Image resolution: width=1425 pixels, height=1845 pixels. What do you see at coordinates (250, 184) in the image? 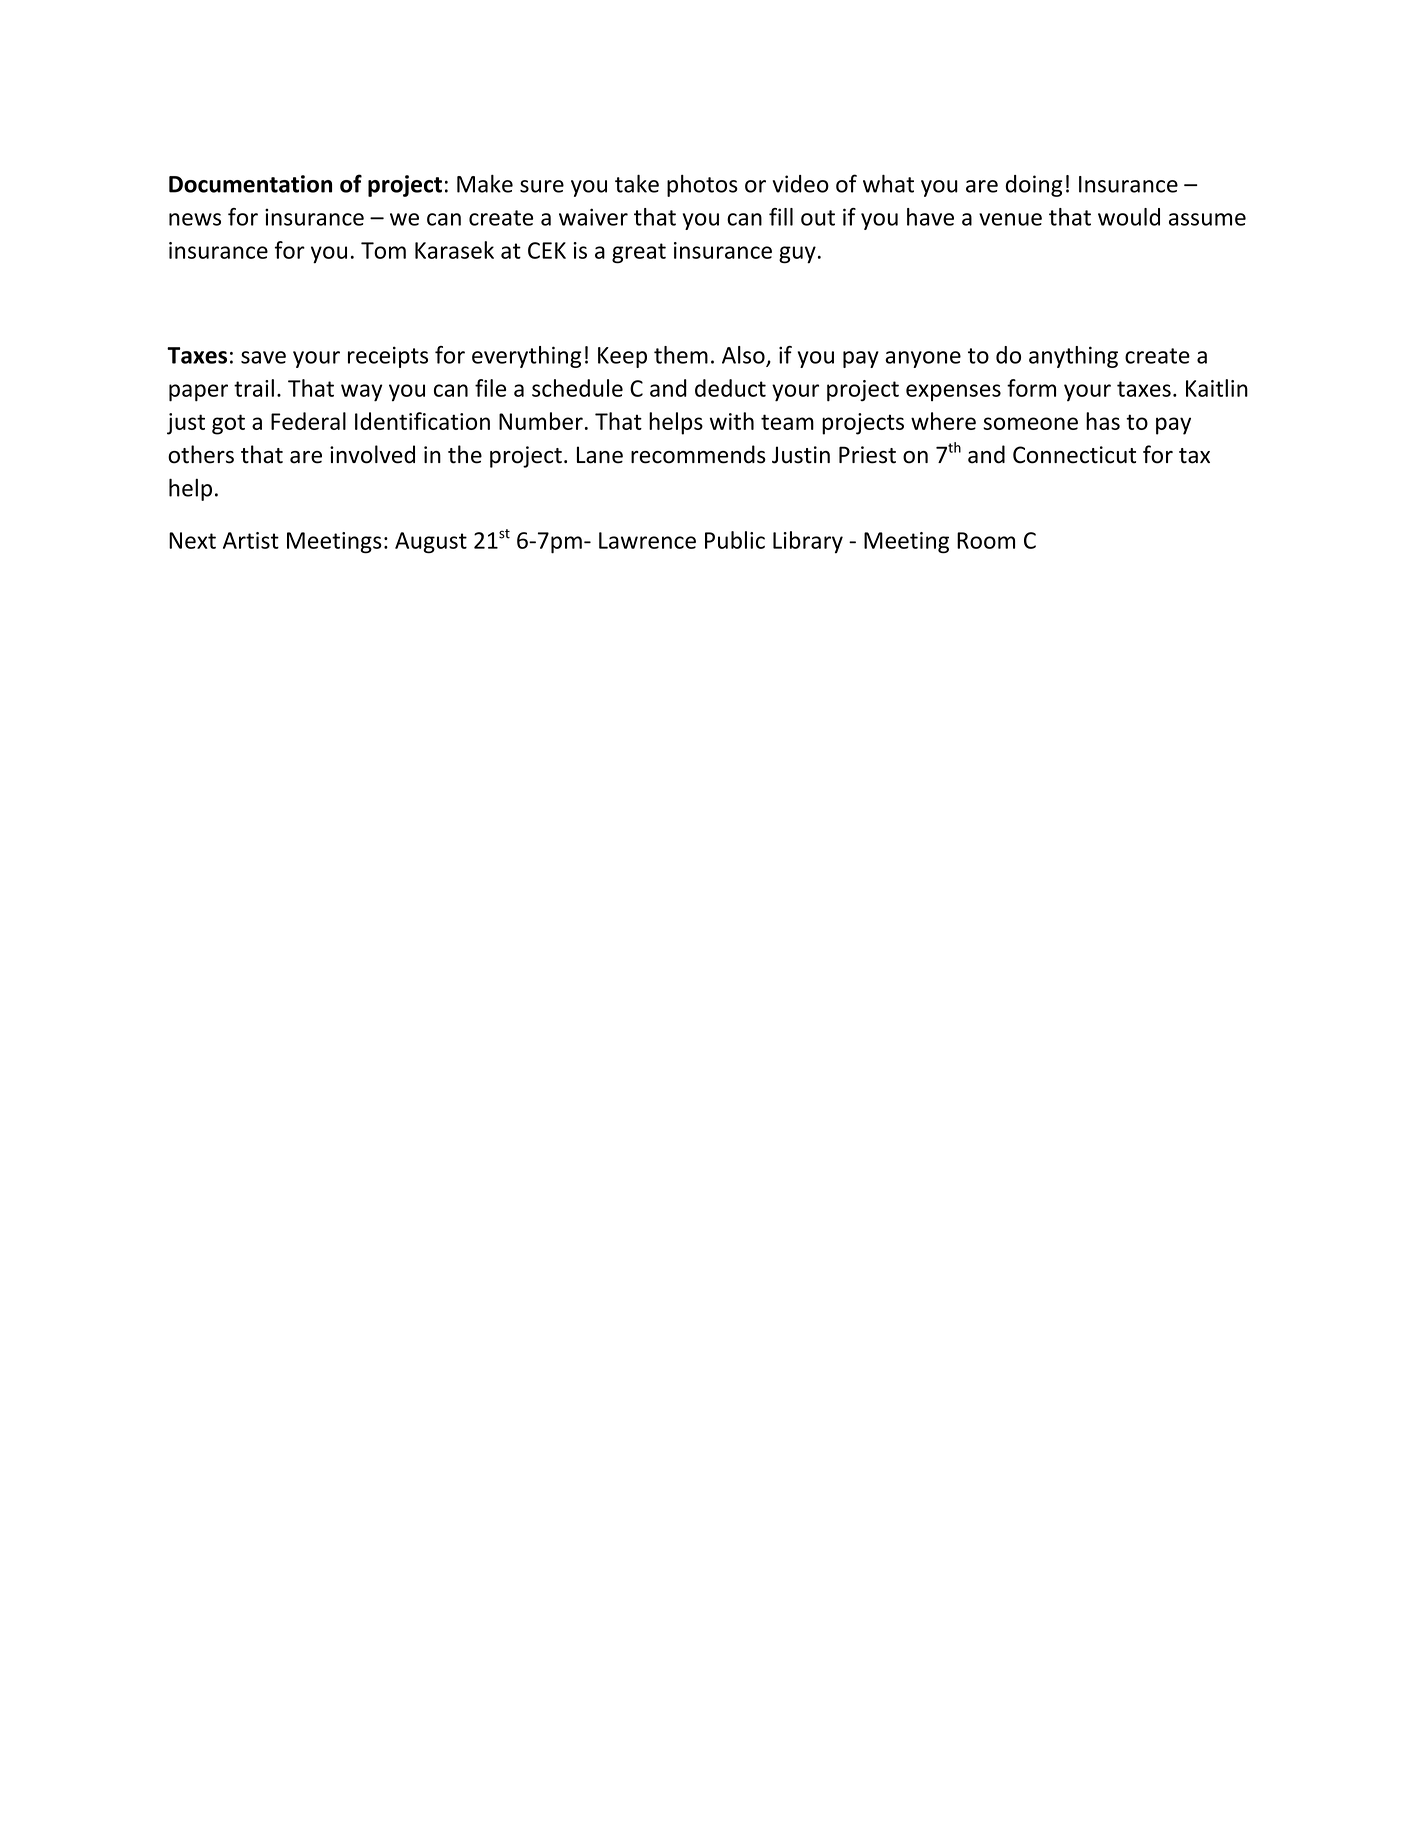
I see `Documentation` at bounding box center [250, 184].
